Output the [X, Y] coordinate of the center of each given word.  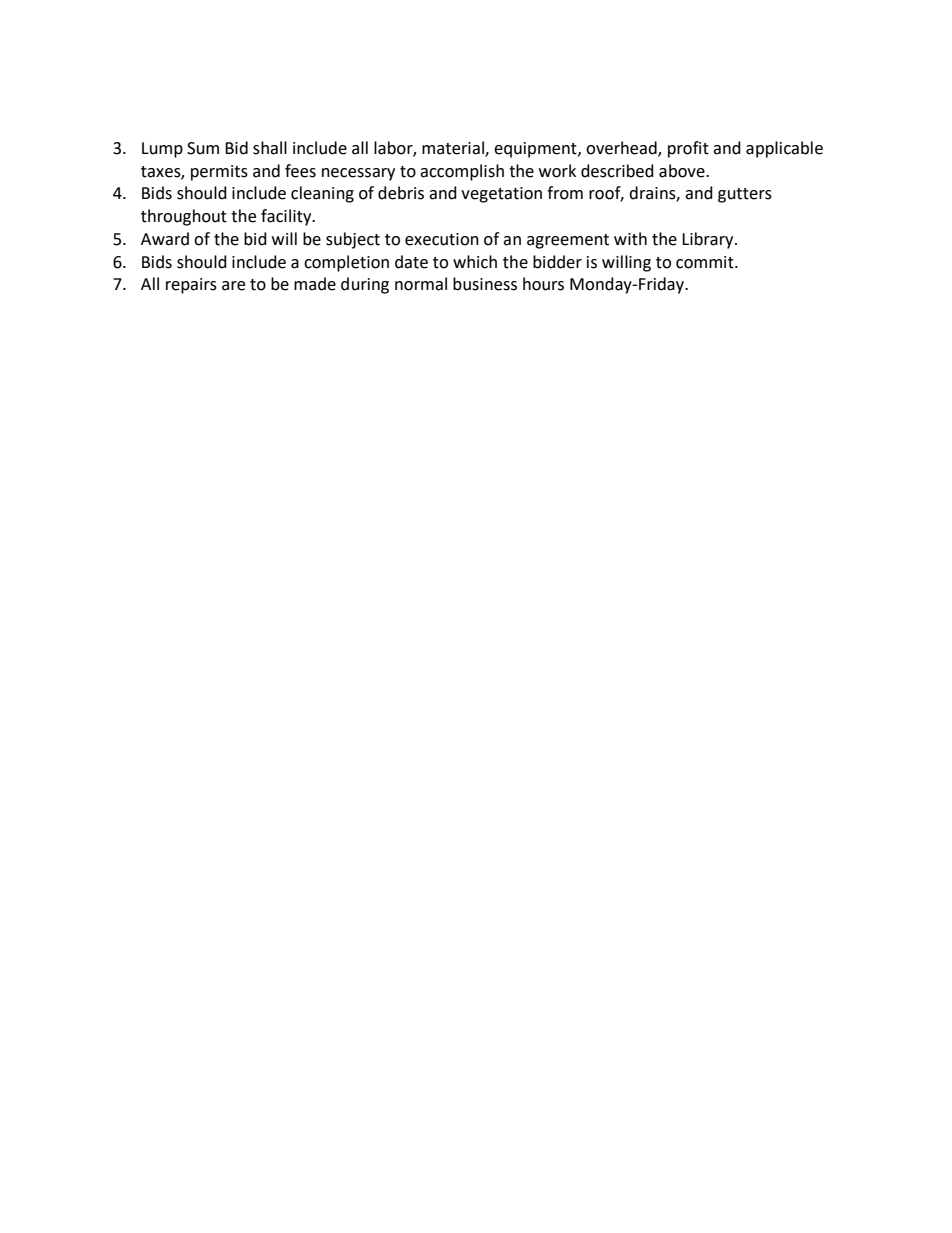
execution [442, 239]
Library [709, 240]
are [233, 286]
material [454, 148]
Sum [203, 148]
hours [543, 284]
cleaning [322, 194]
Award [165, 239]
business [485, 284]
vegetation [501, 195]
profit [688, 149]
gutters [745, 195]
